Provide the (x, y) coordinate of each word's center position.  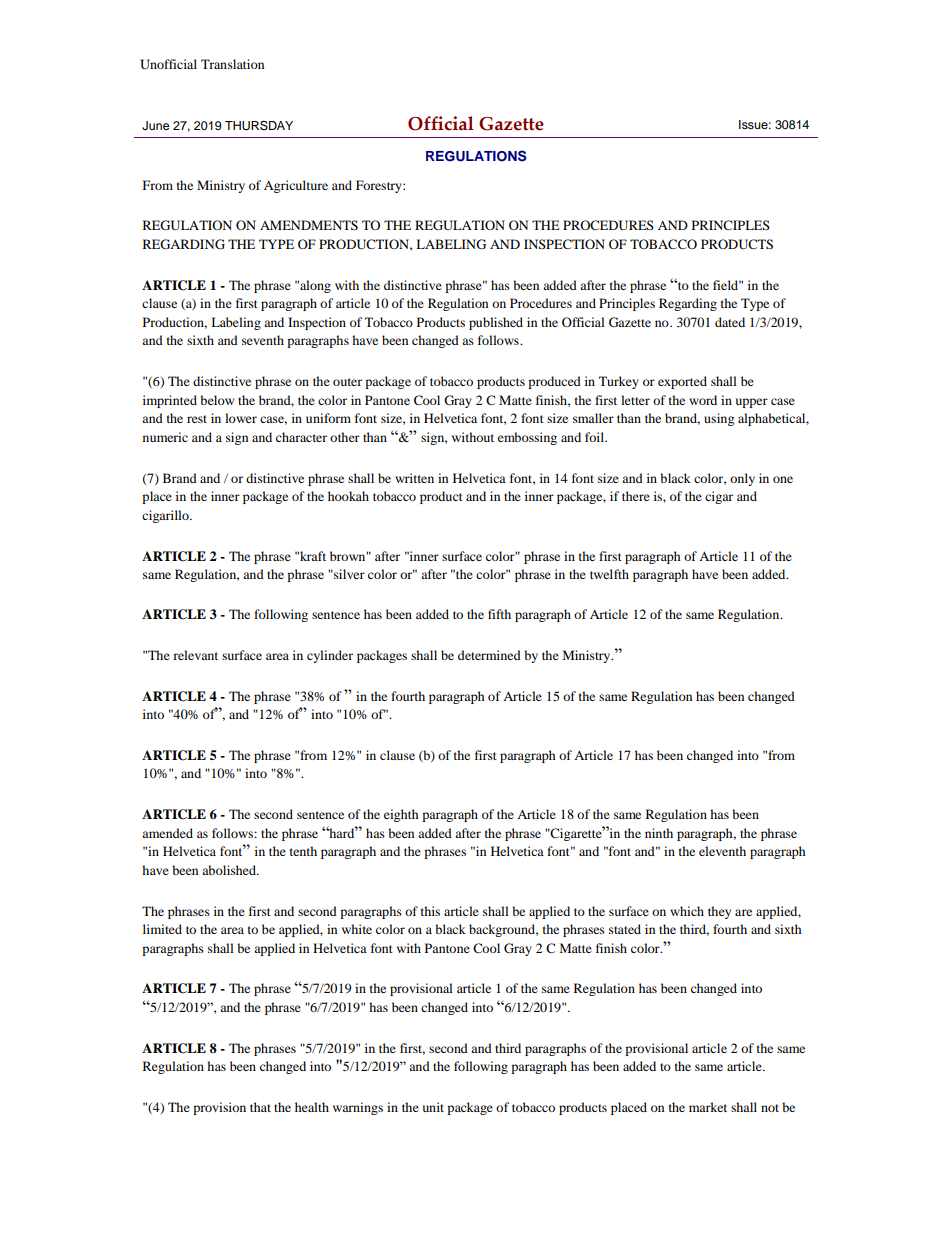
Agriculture (296, 186)
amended (167, 833)
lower (241, 418)
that (260, 1107)
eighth (401, 815)
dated (730, 322)
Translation (232, 64)
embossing (527, 438)
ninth (659, 833)
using (719, 419)
